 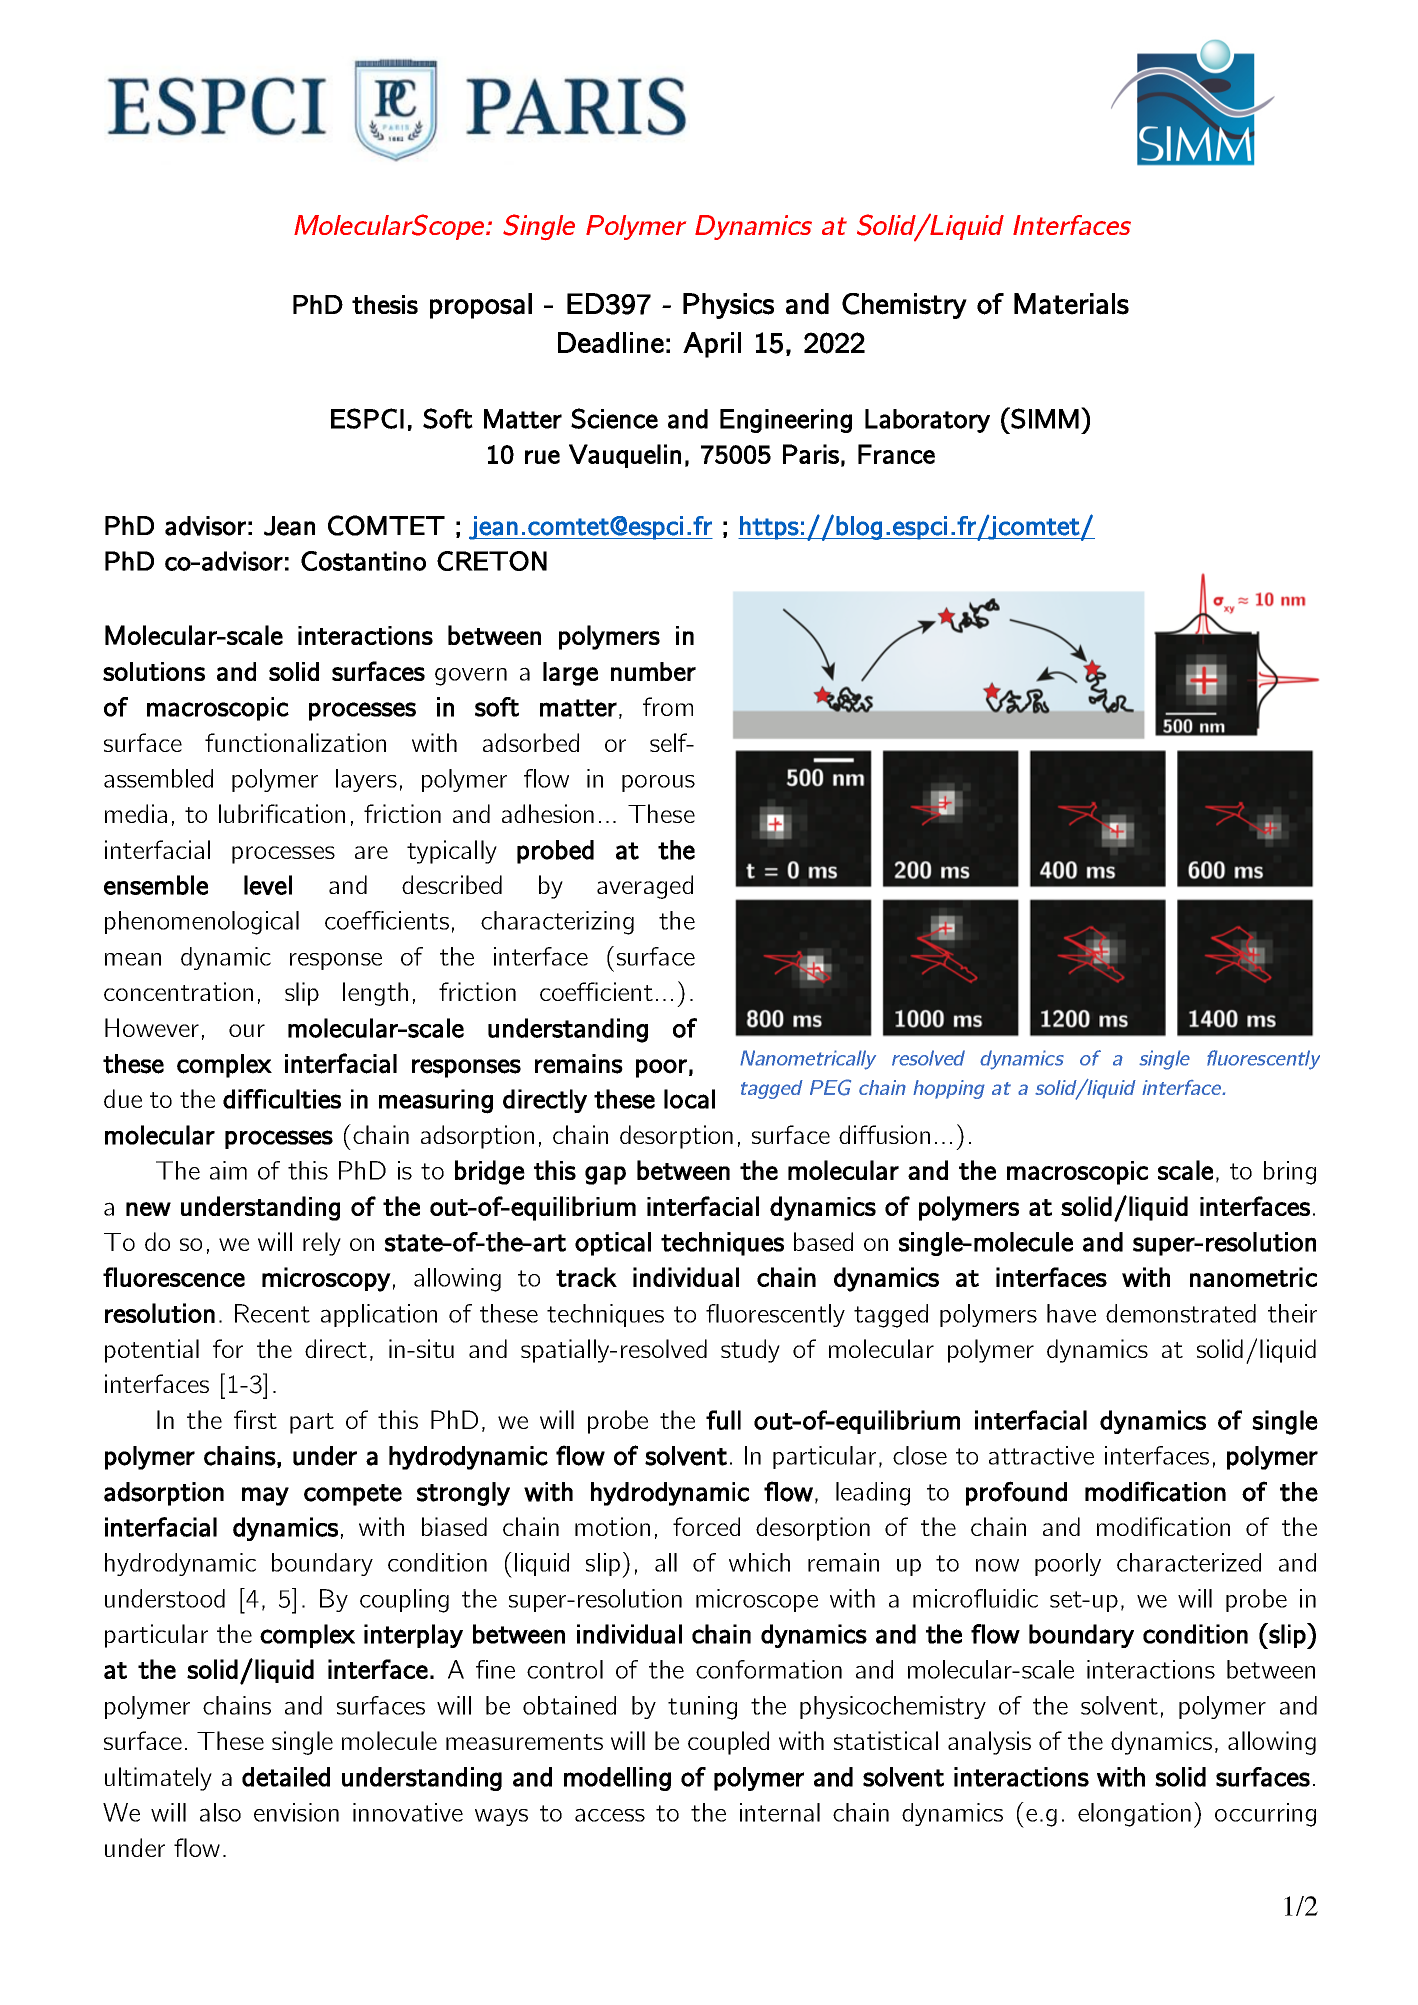 I want to click on thesis, so click(x=385, y=304).
